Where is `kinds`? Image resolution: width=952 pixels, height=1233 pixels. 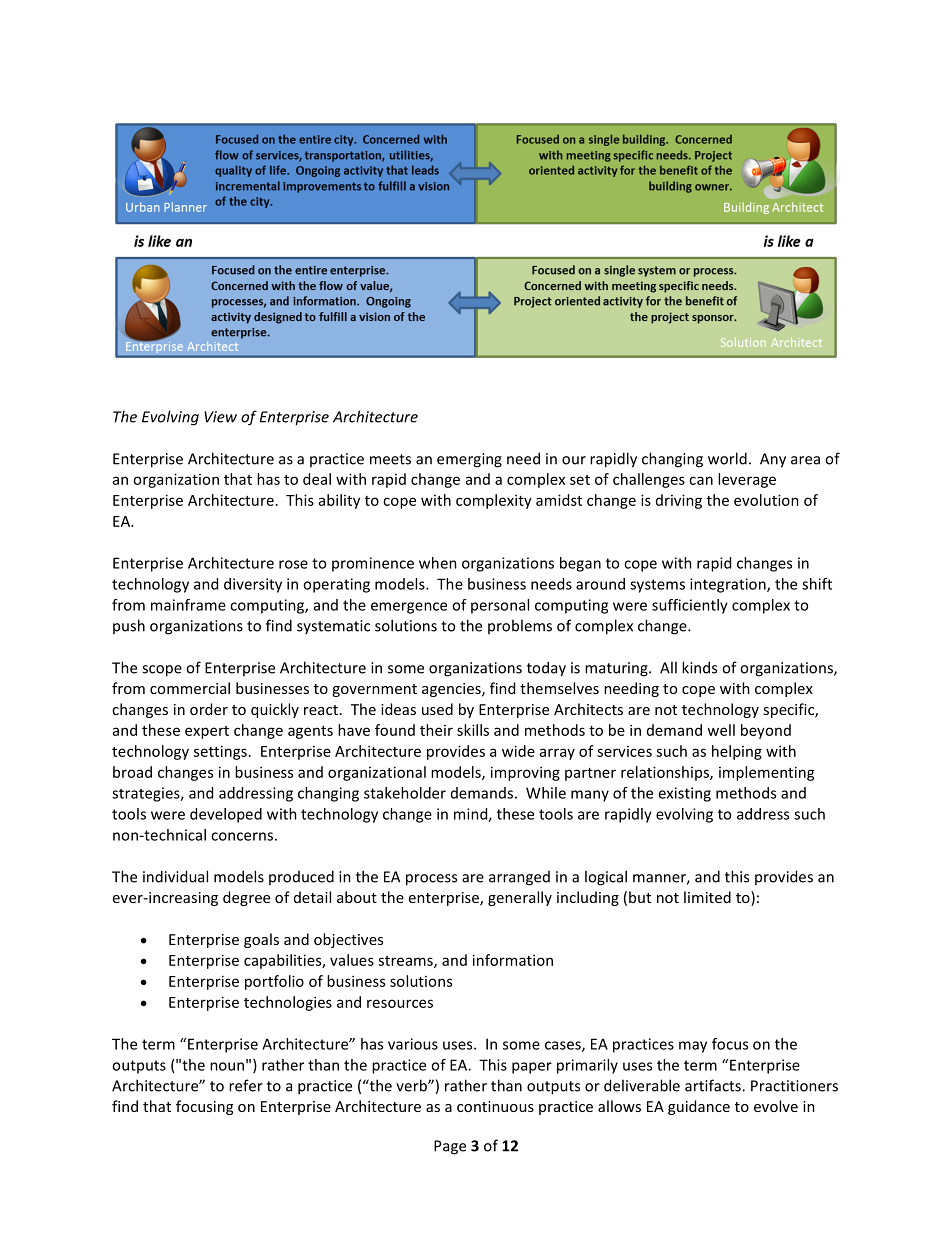 kinds is located at coordinates (699, 667).
